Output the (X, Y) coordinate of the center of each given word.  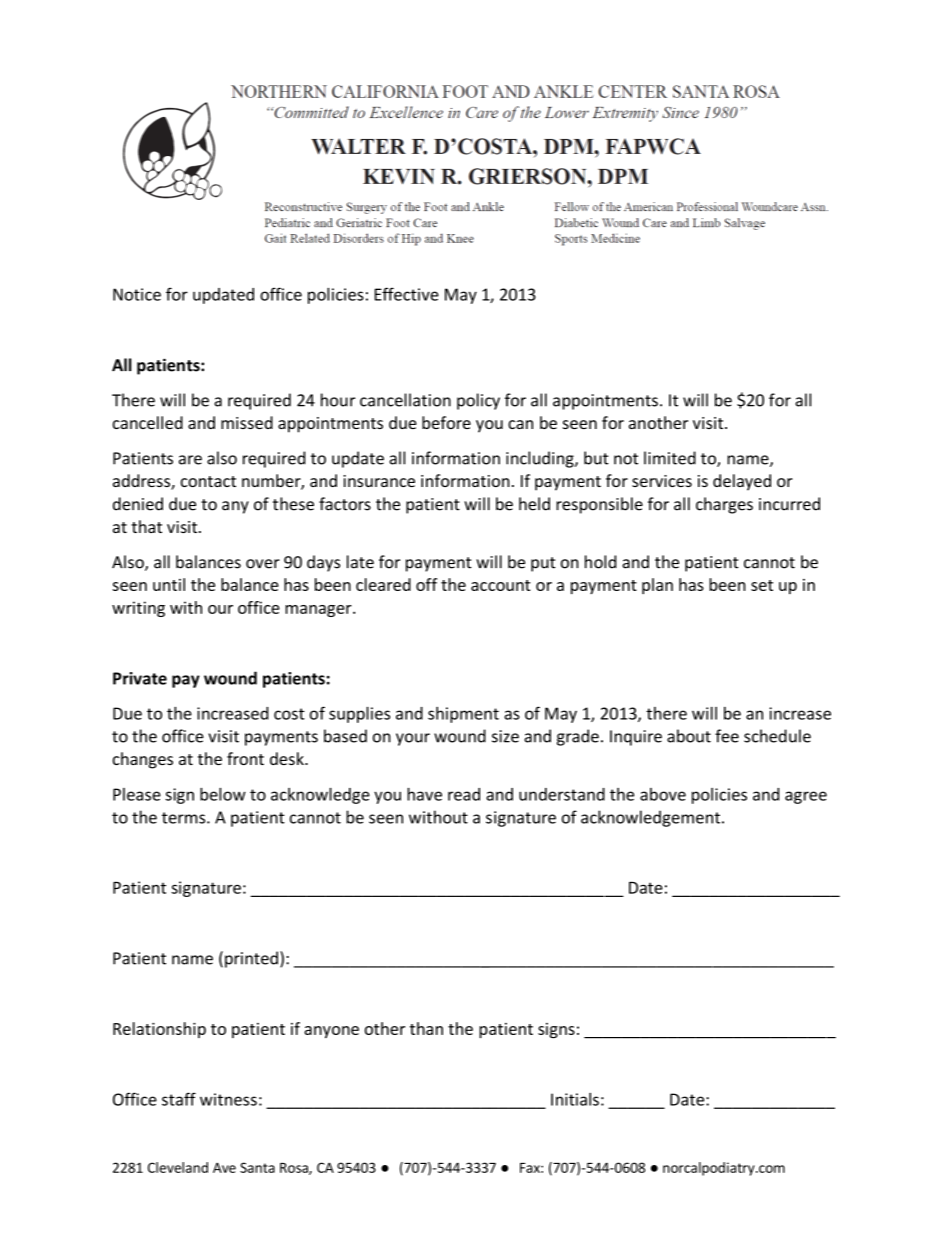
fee (727, 736)
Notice (137, 294)
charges (724, 505)
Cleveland (178, 1167)
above (663, 794)
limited (670, 458)
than (426, 1028)
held (534, 504)
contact (208, 481)
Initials (575, 1099)
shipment (463, 715)
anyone (331, 1032)
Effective (407, 294)
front (245, 758)
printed (251, 959)
